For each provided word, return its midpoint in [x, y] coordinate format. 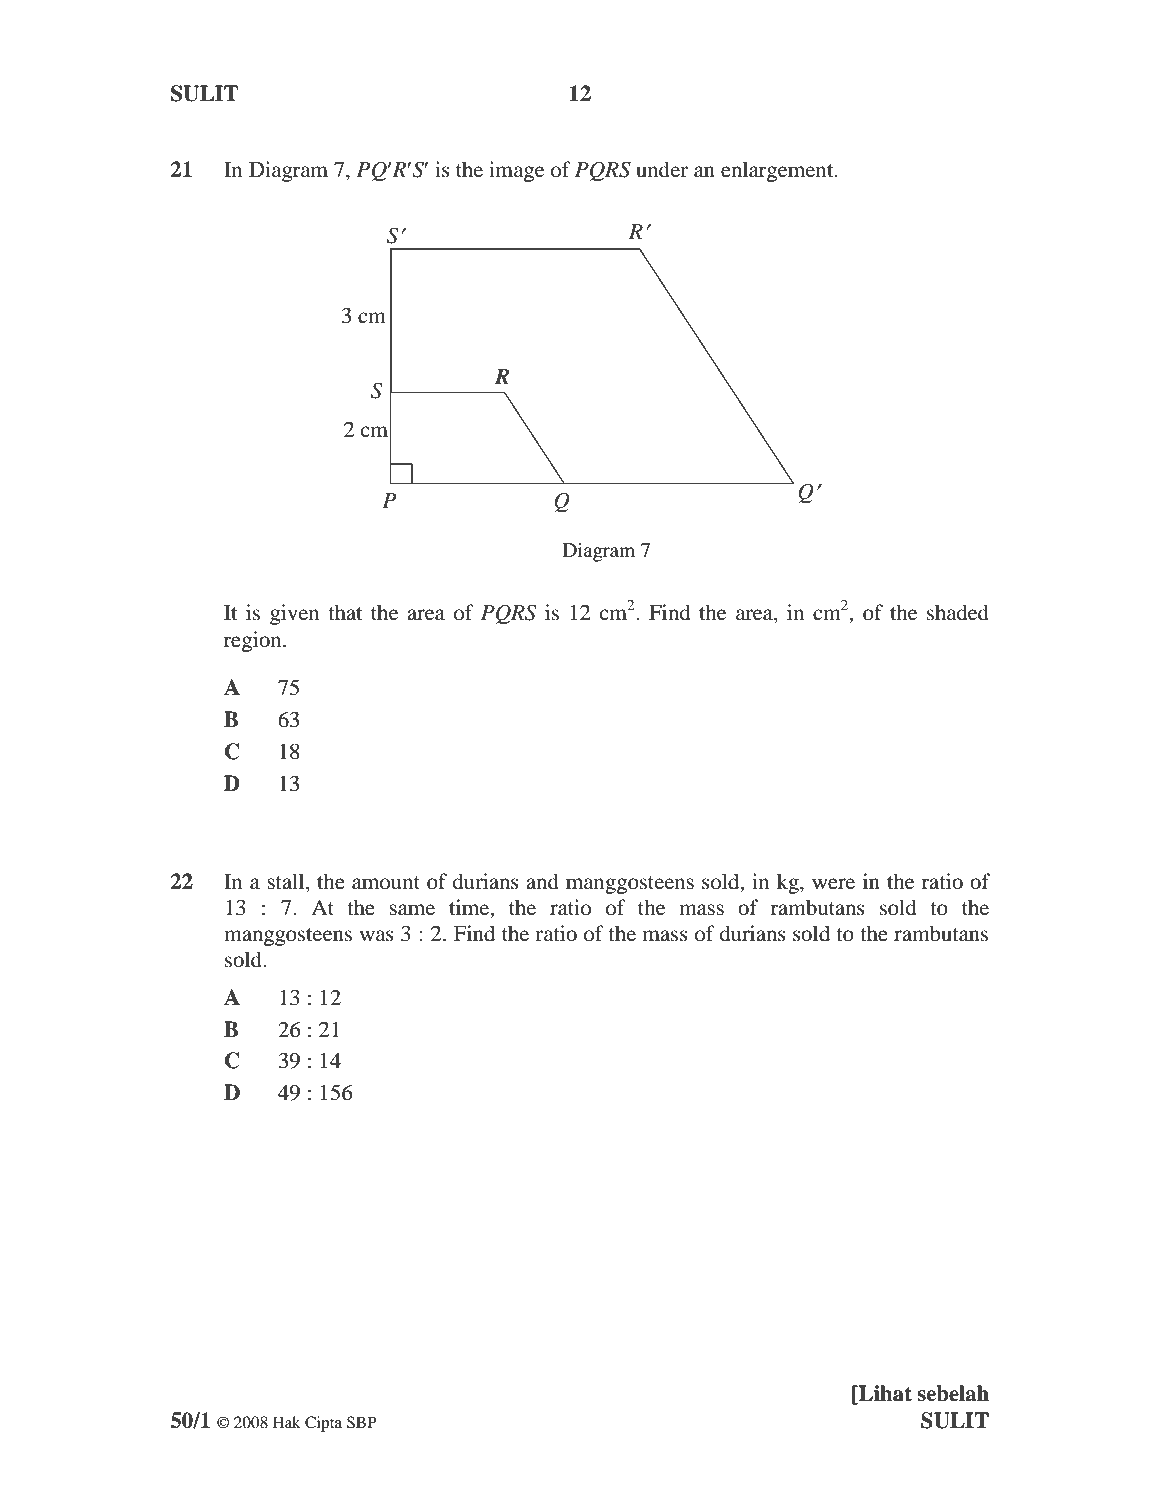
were [833, 884]
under [662, 169]
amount [386, 883]
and [542, 881]
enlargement [778, 171]
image [516, 171]
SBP [362, 1422]
